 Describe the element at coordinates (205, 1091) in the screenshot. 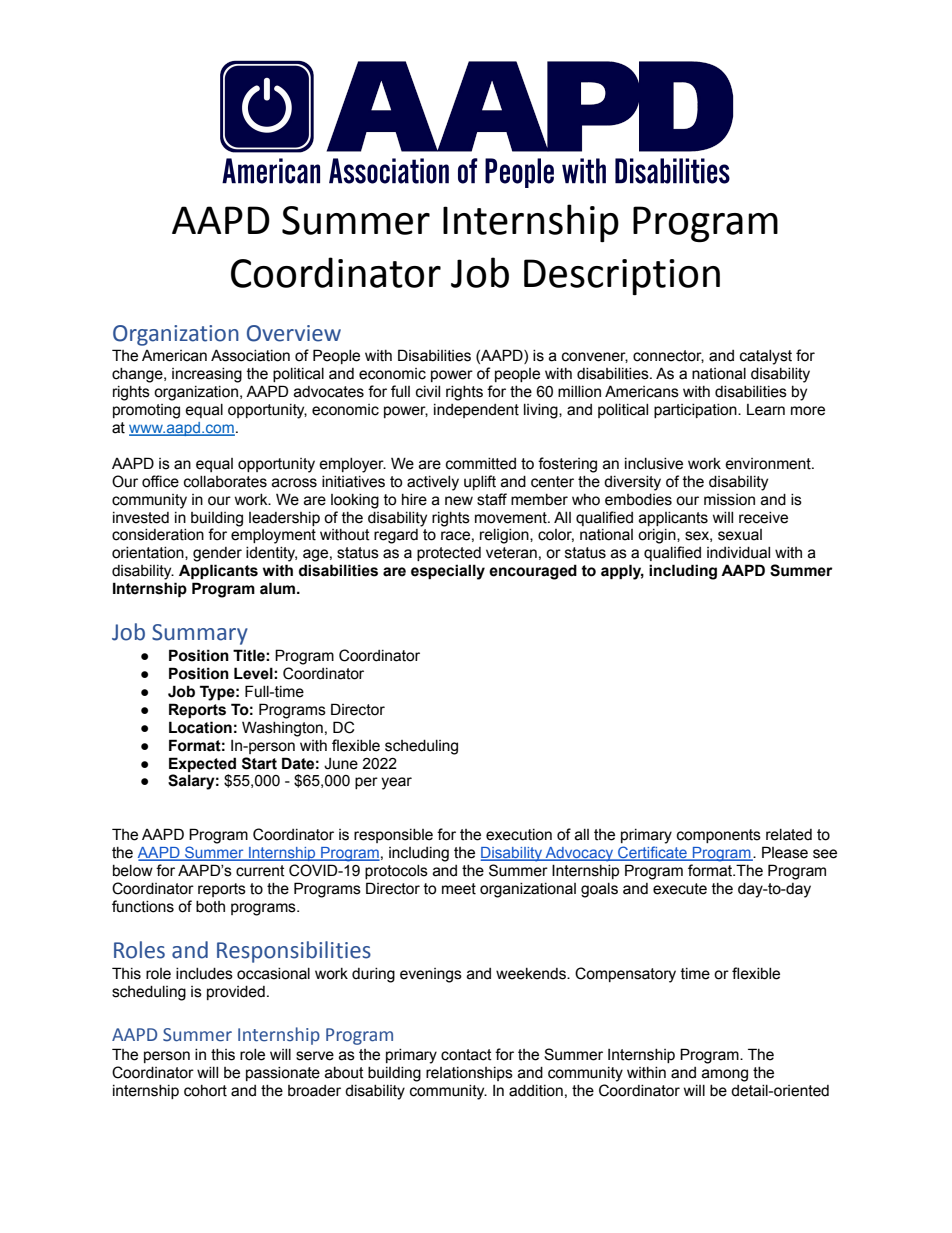

I see `cohort` at that location.
